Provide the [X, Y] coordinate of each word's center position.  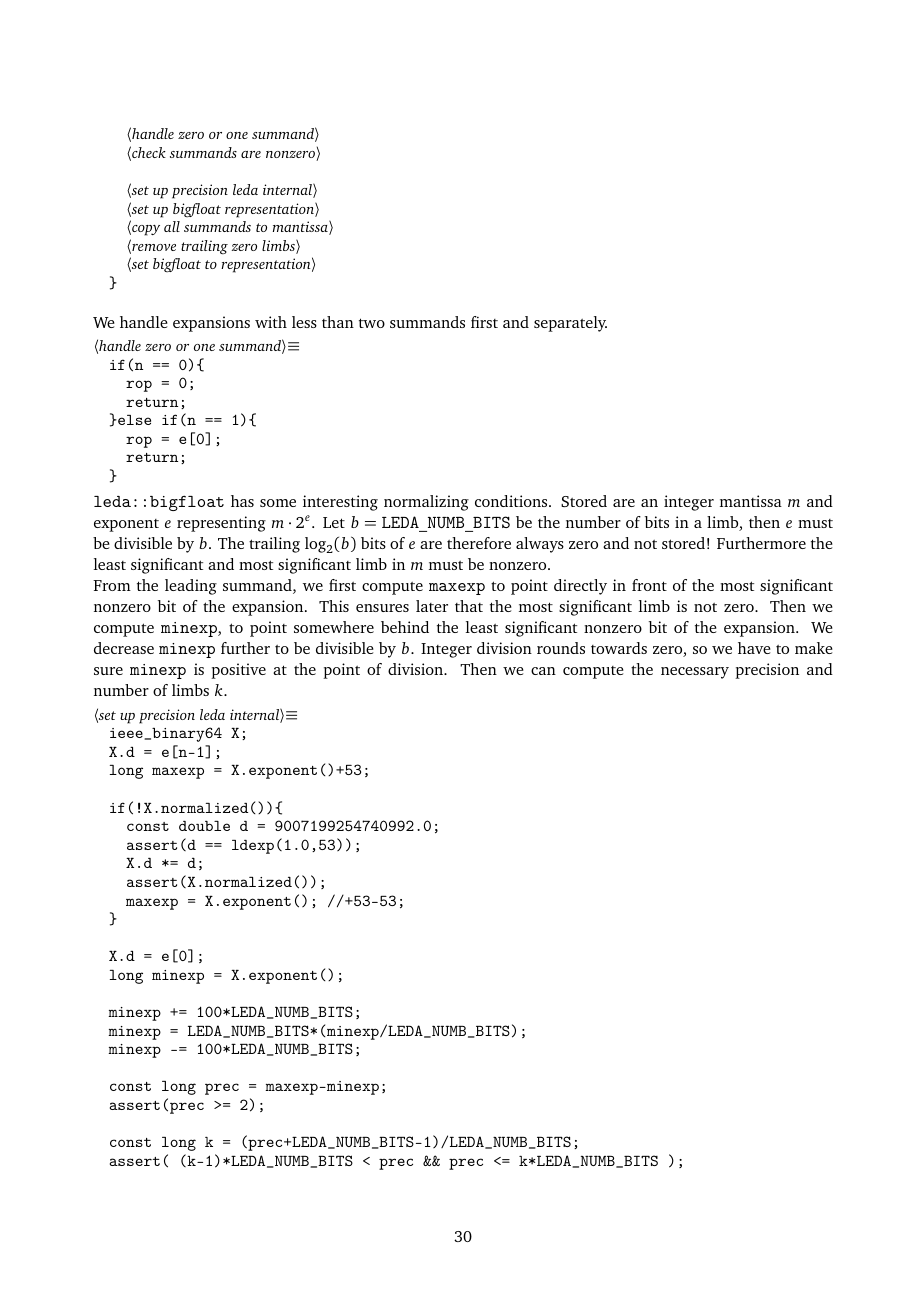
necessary [695, 673]
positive [238, 671]
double [204, 826]
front [649, 585]
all [172, 226]
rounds [561, 648]
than [338, 322]
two [372, 323]
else [133, 420]
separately [570, 324]
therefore [479, 543]
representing [221, 524]
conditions [512, 501]
